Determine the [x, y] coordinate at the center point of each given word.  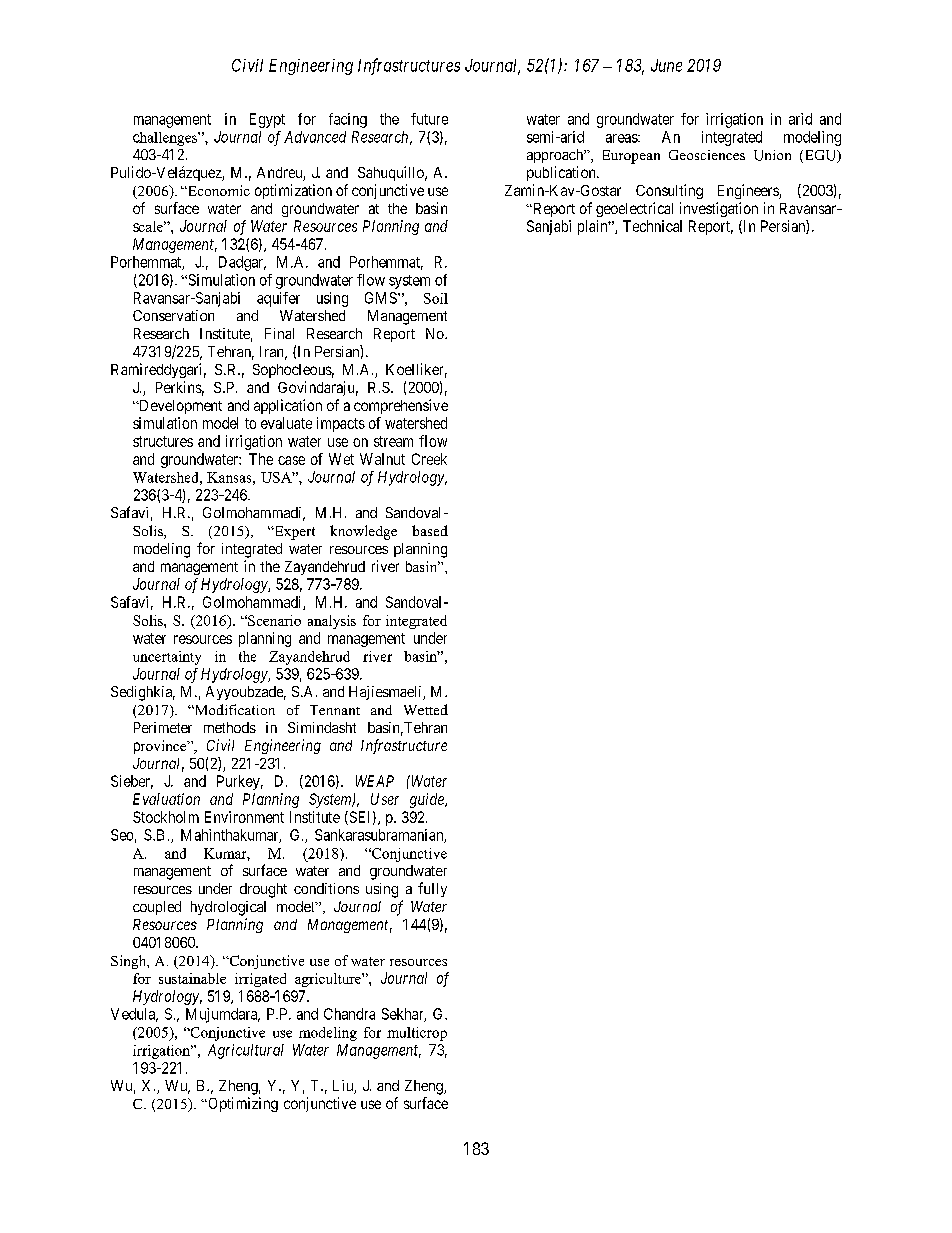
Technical [652, 226]
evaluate [286, 423]
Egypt [267, 120]
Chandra [349, 1014]
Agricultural [246, 1051]
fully [432, 889]
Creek [429, 459]
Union [772, 155]
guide [428, 800]
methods [230, 727]
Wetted [426, 709]
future [429, 119]
